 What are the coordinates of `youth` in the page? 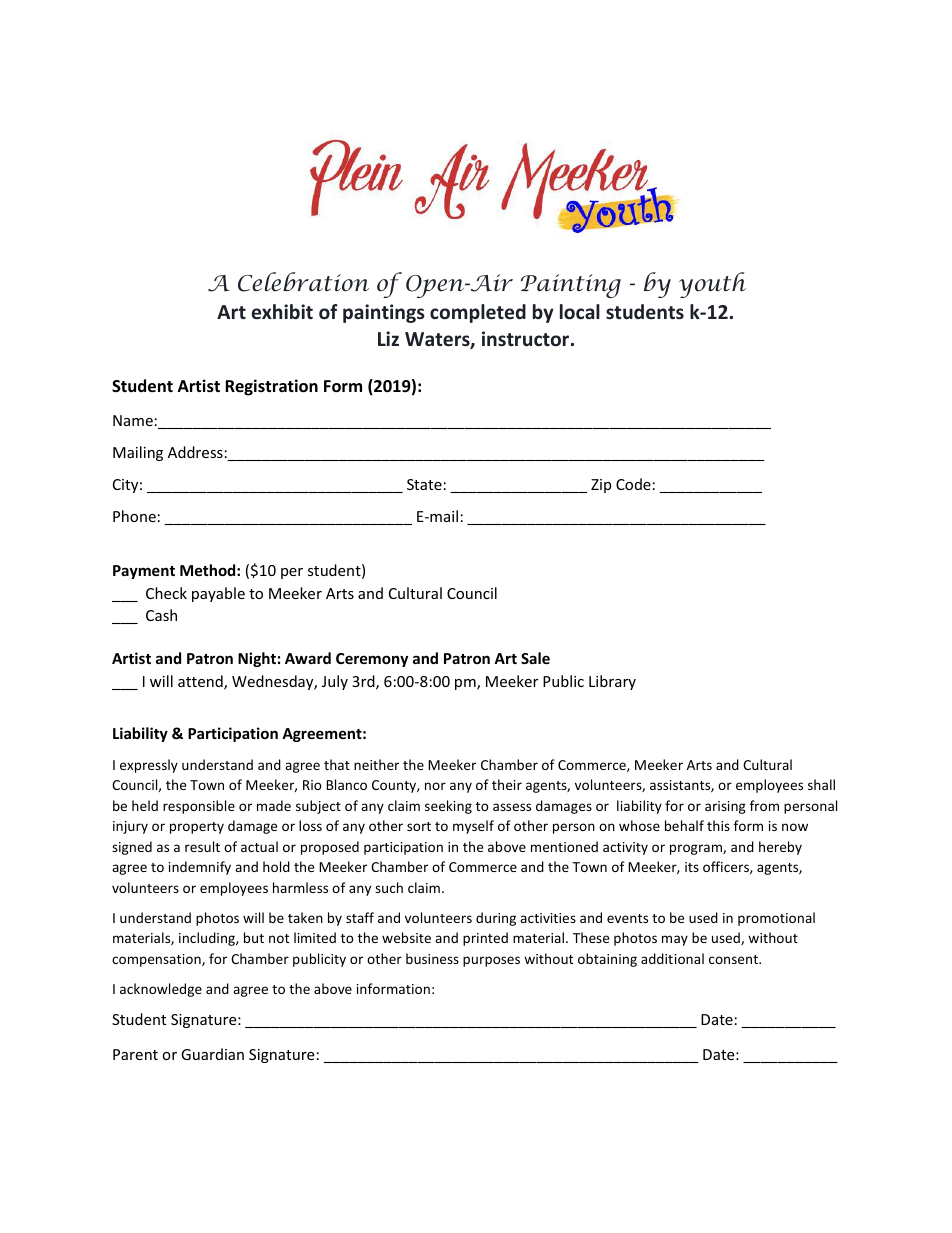 It's located at (712, 285).
